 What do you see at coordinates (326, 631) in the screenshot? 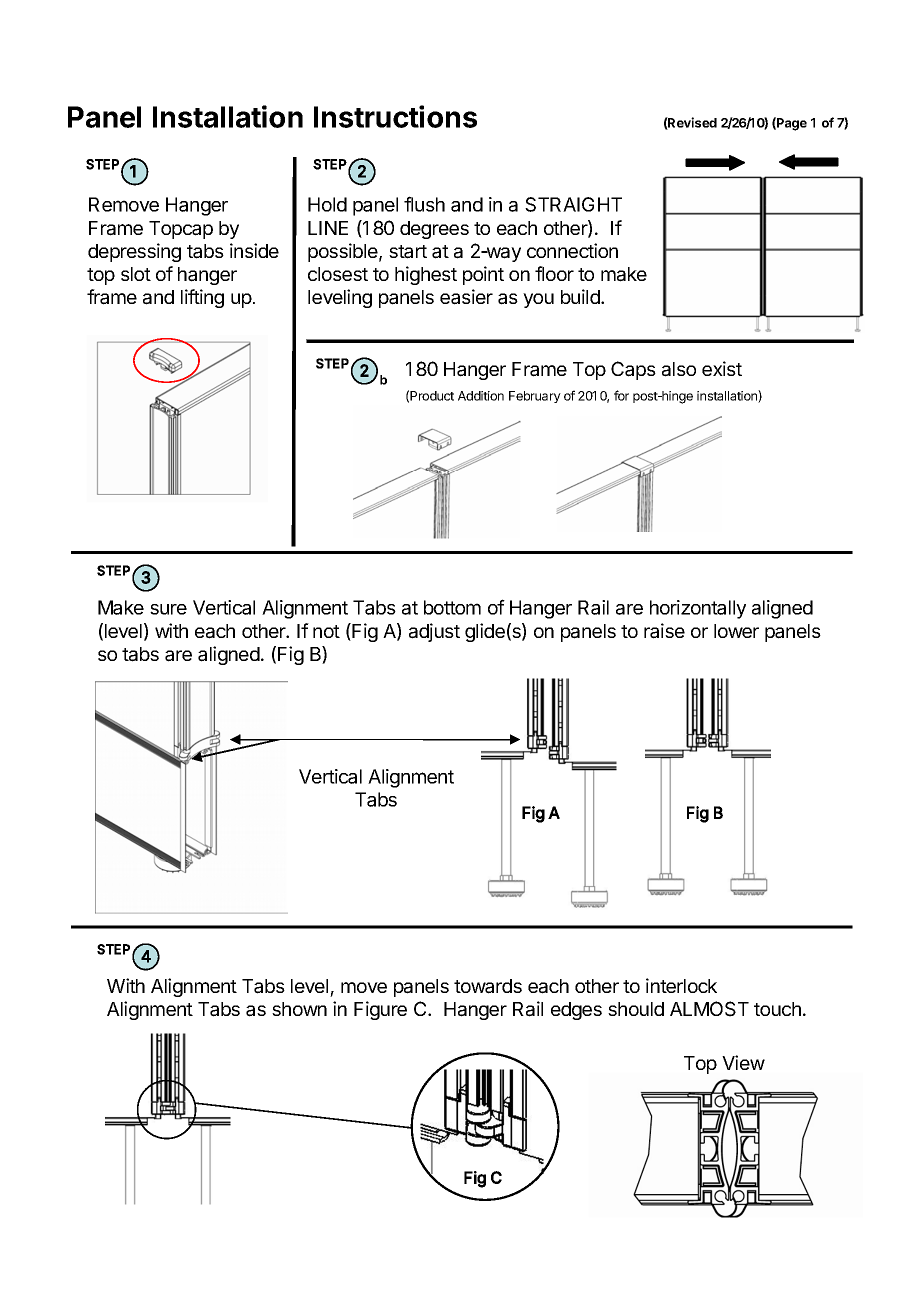
I see `not` at bounding box center [326, 631].
